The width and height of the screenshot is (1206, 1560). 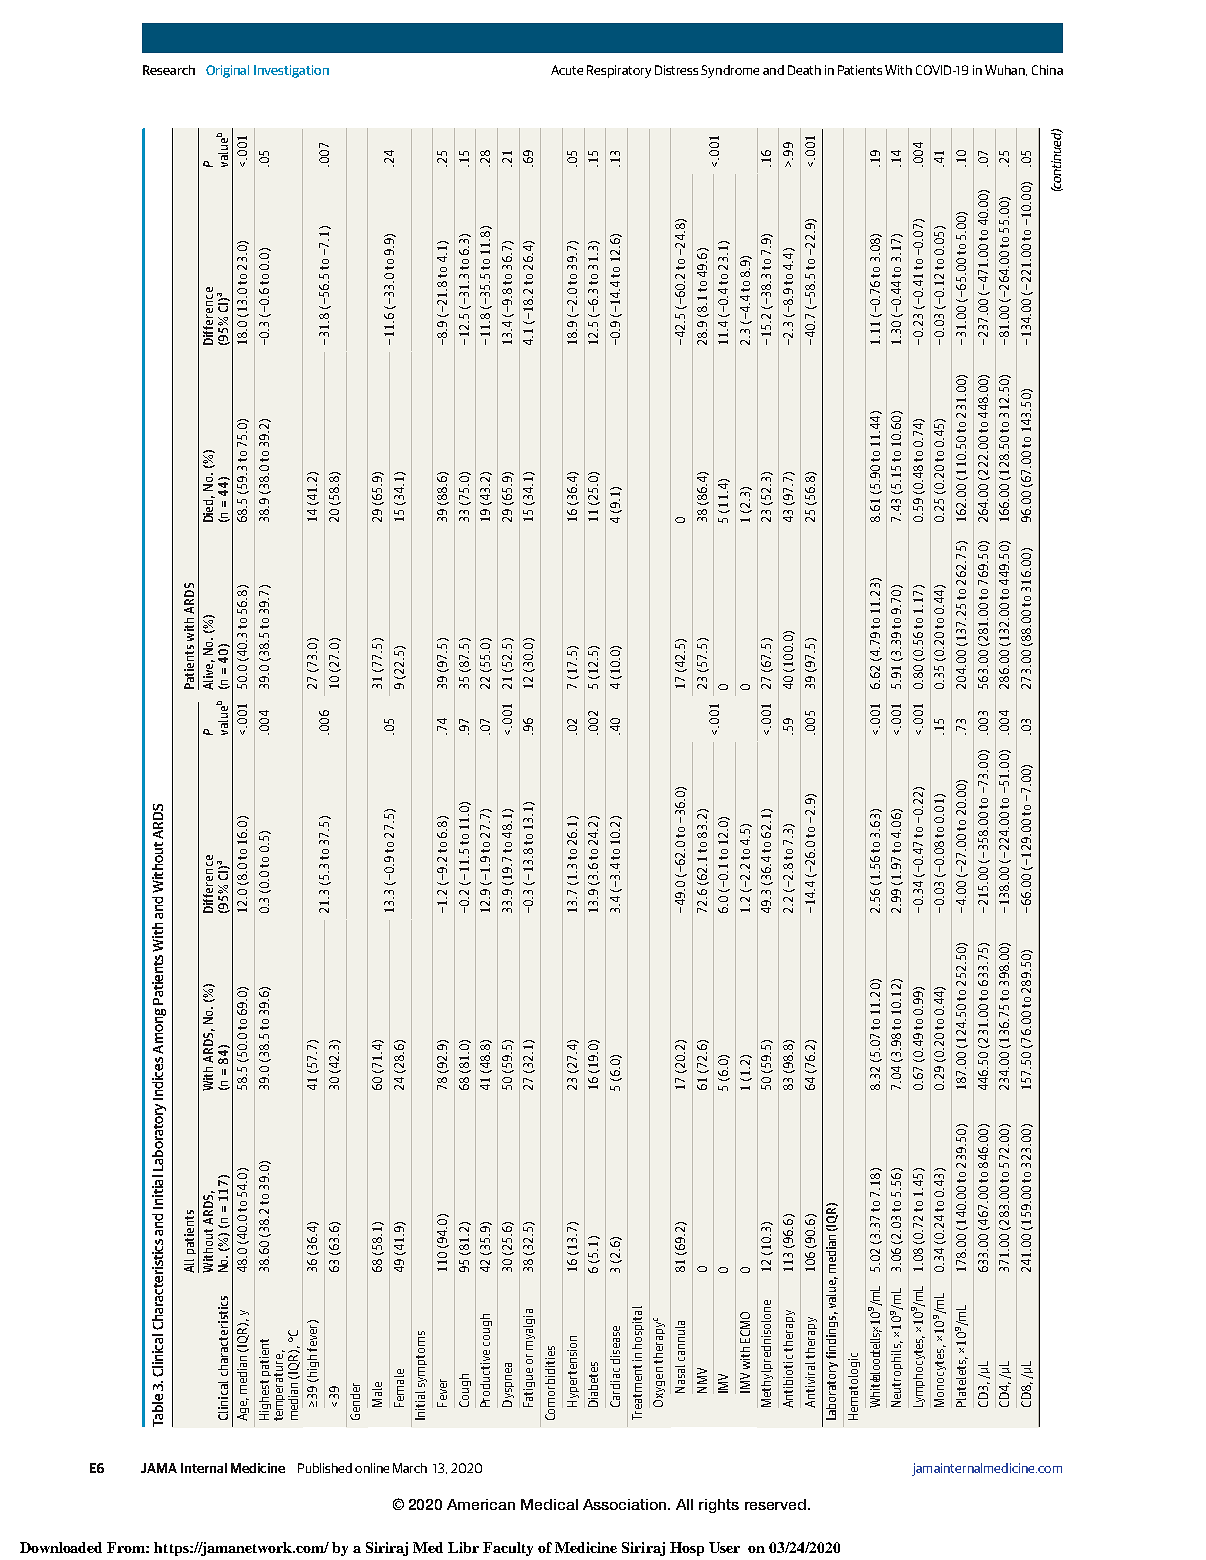 I want to click on Association, so click(x=626, y=1504).
